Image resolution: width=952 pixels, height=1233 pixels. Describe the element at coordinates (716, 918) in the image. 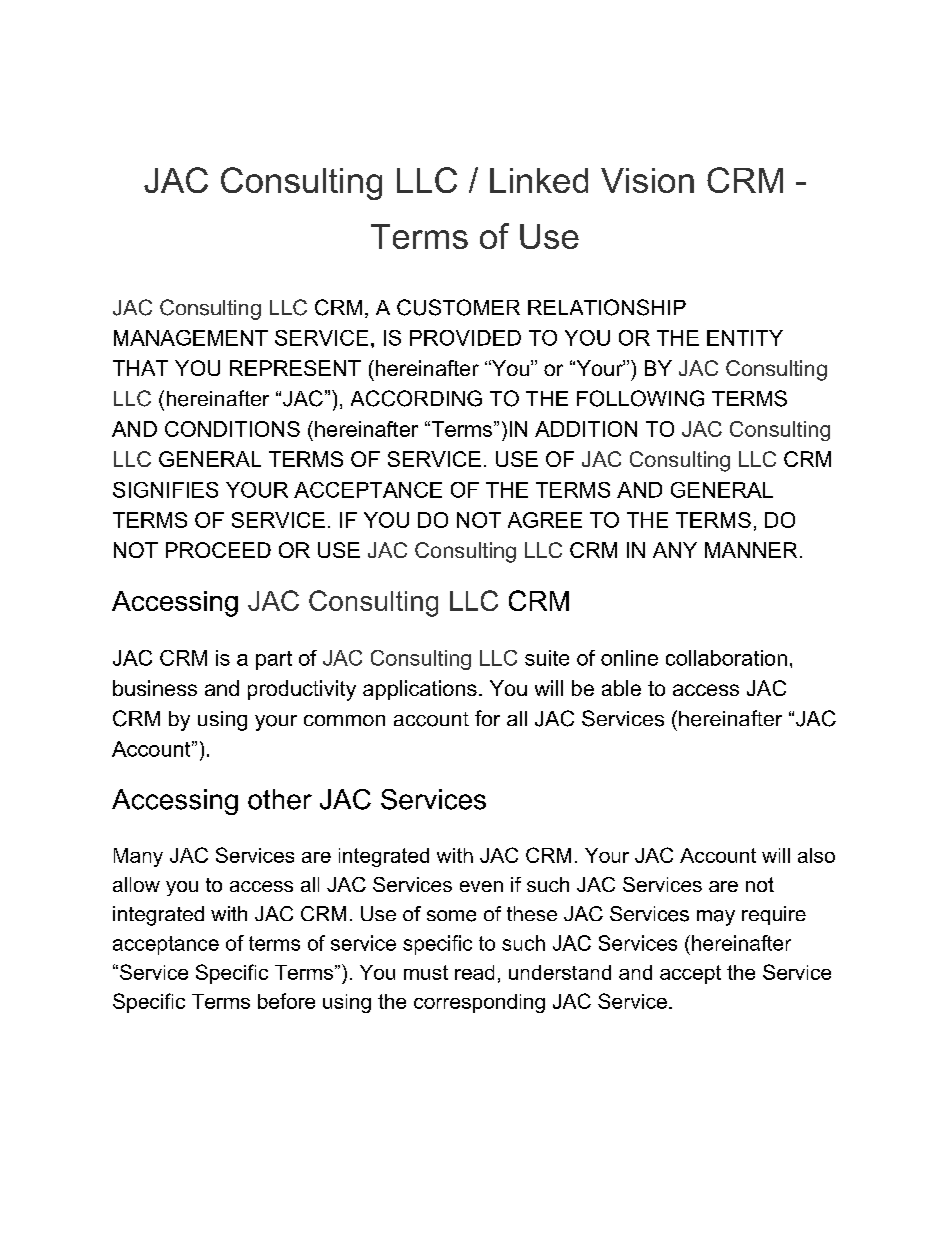

I see `may` at that location.
